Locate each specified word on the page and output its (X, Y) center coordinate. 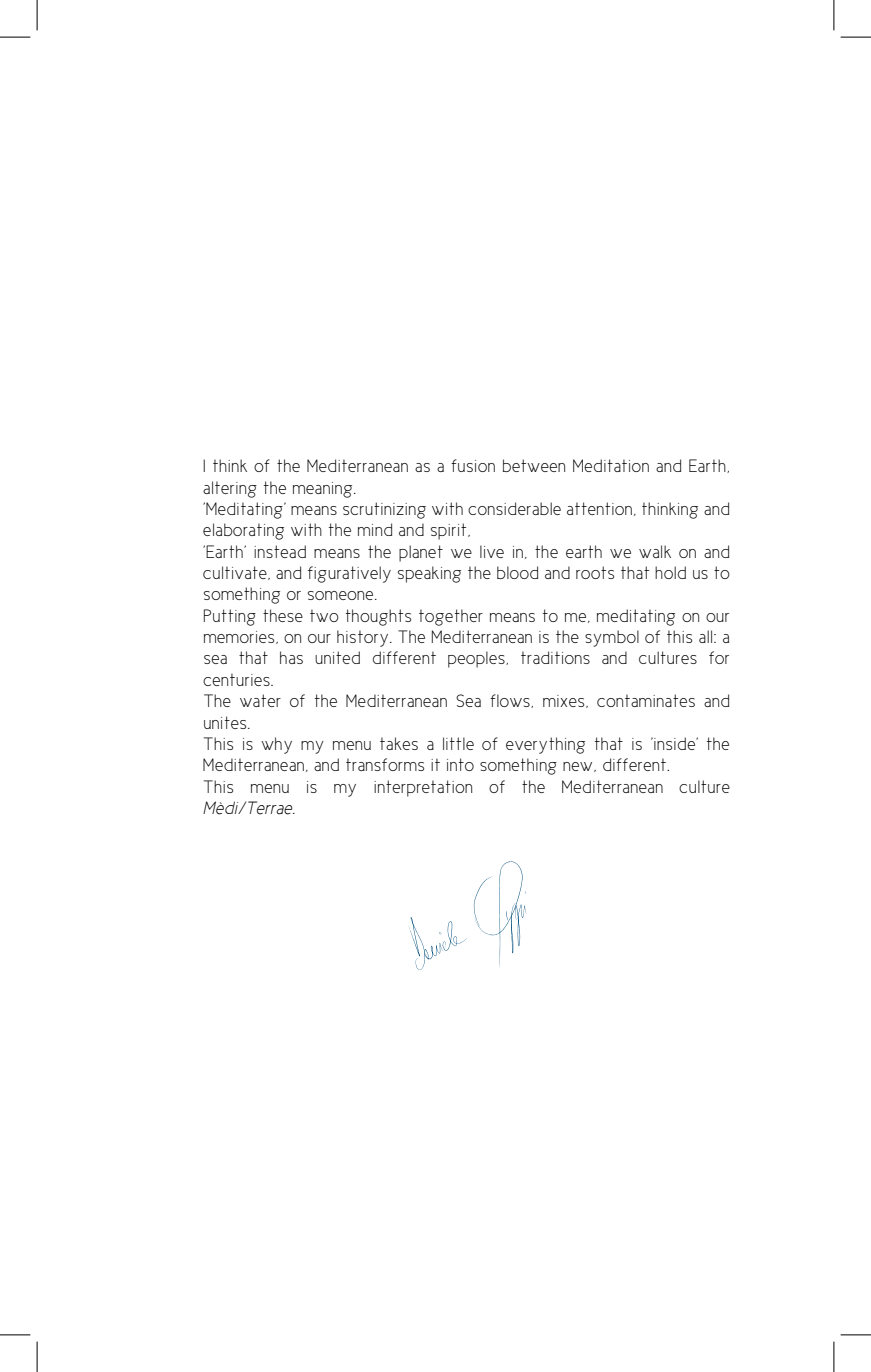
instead (280, 551)
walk (655, 551)
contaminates (646, 700)
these (283, 615)
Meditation (611, 465)
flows (511, 701)
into (460, 764)
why (276, 745)
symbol (612, 638)
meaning (324, 490)
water (260, 700)
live (492, 551)
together (451, 617)
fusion (473, 465)
